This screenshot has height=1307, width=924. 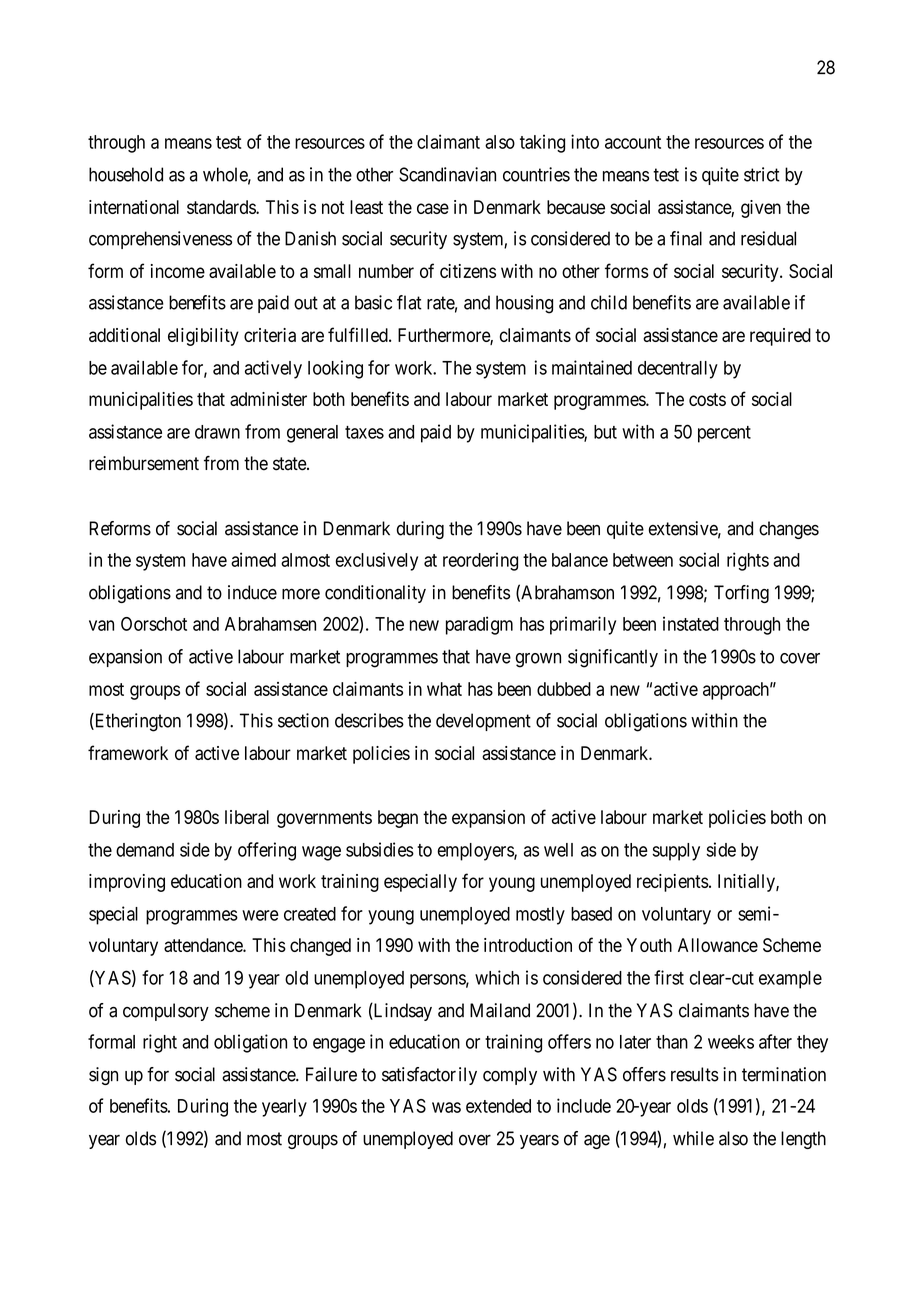 I want to click on household, so click(x=126, y=174).
